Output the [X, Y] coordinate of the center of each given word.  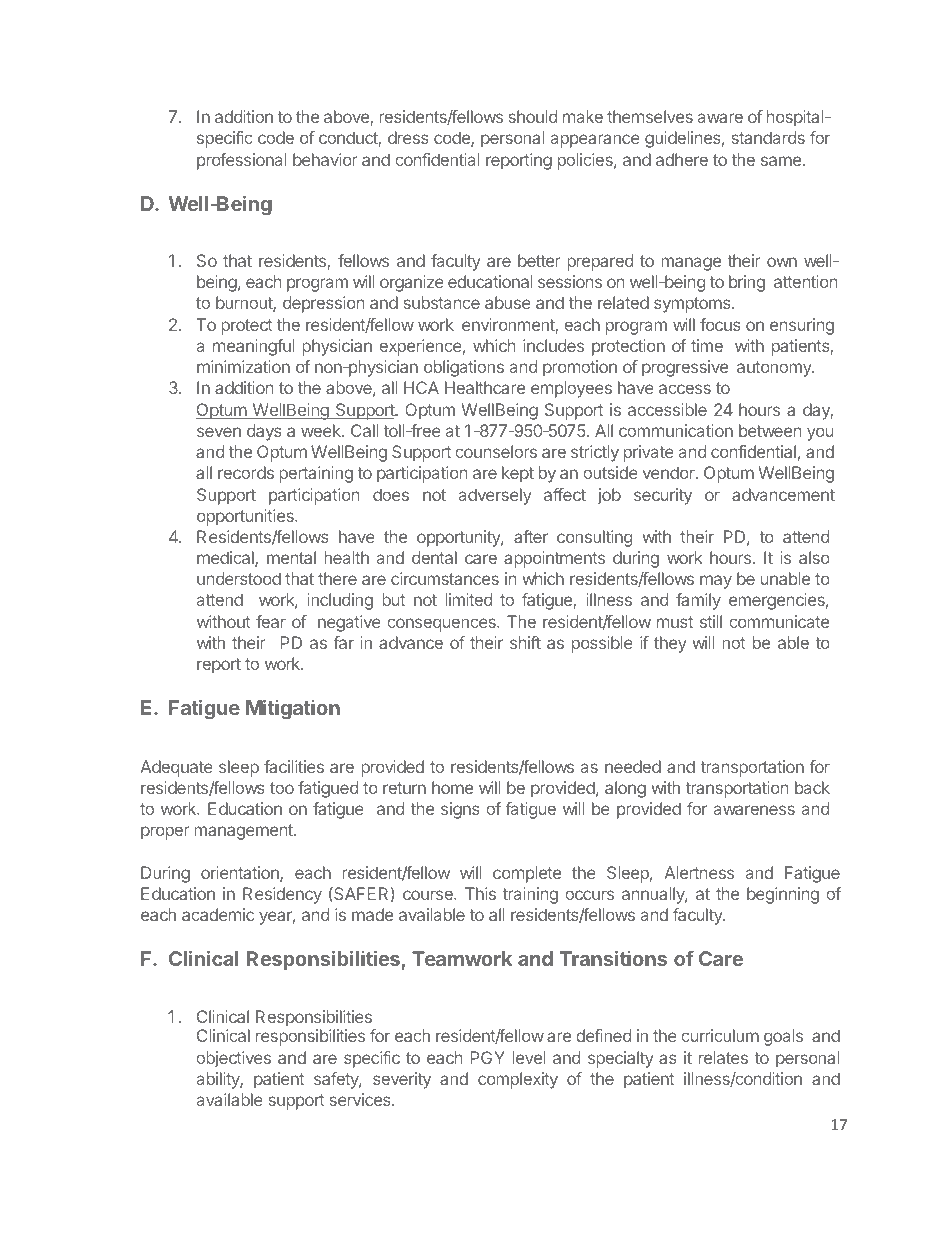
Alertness [699, 872]
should [533, 116]
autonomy [775, 369]
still [711, 621]
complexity [518, 1080]
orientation [241, 874]
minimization [243, 366]
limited [468, 599]
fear [271, 621]
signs [460, 810]
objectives [233, 1059]
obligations [464, 368]
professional [242, 161]
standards [768, 137]
